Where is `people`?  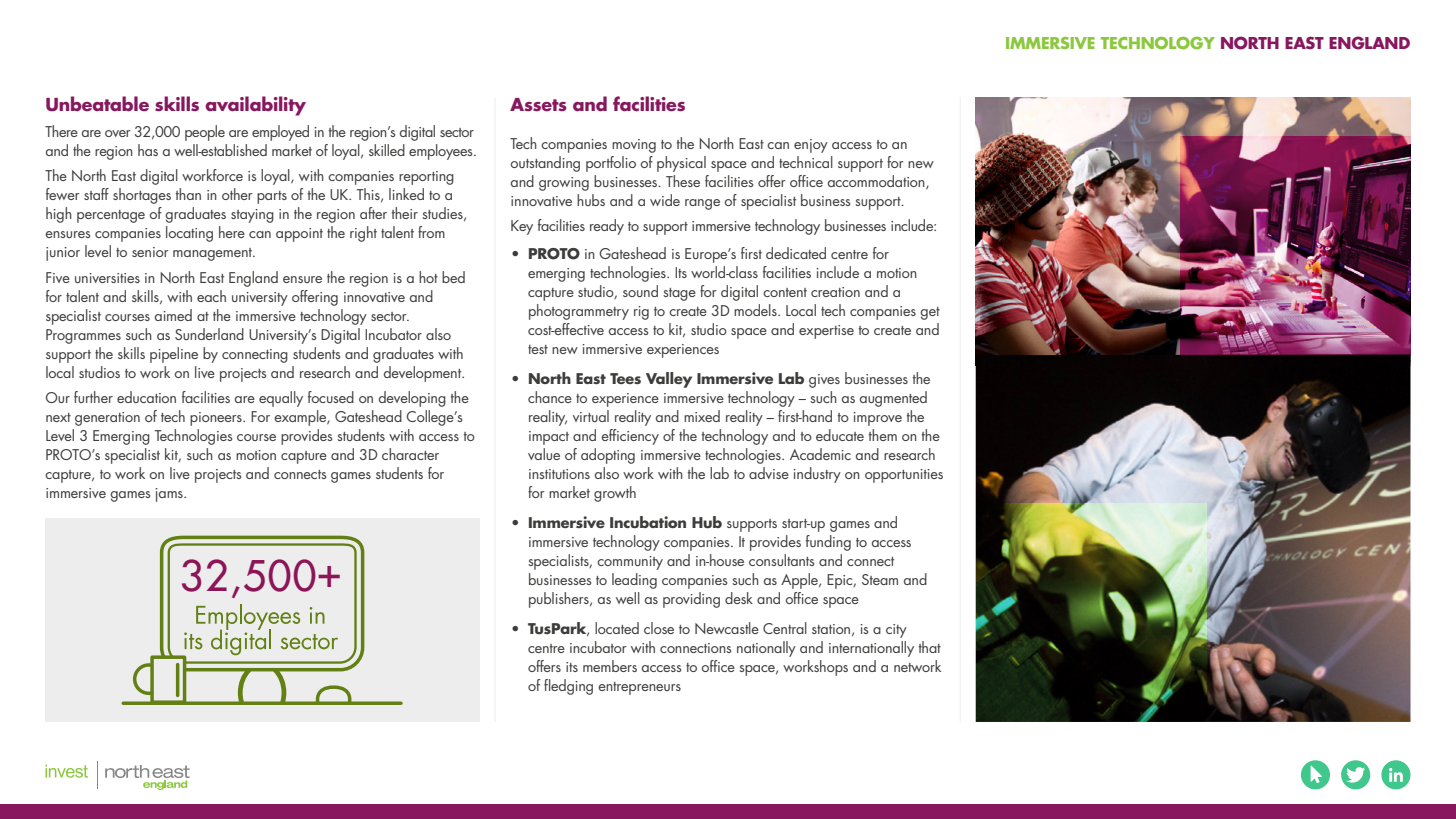
people is located at coordinates (205, 133).
